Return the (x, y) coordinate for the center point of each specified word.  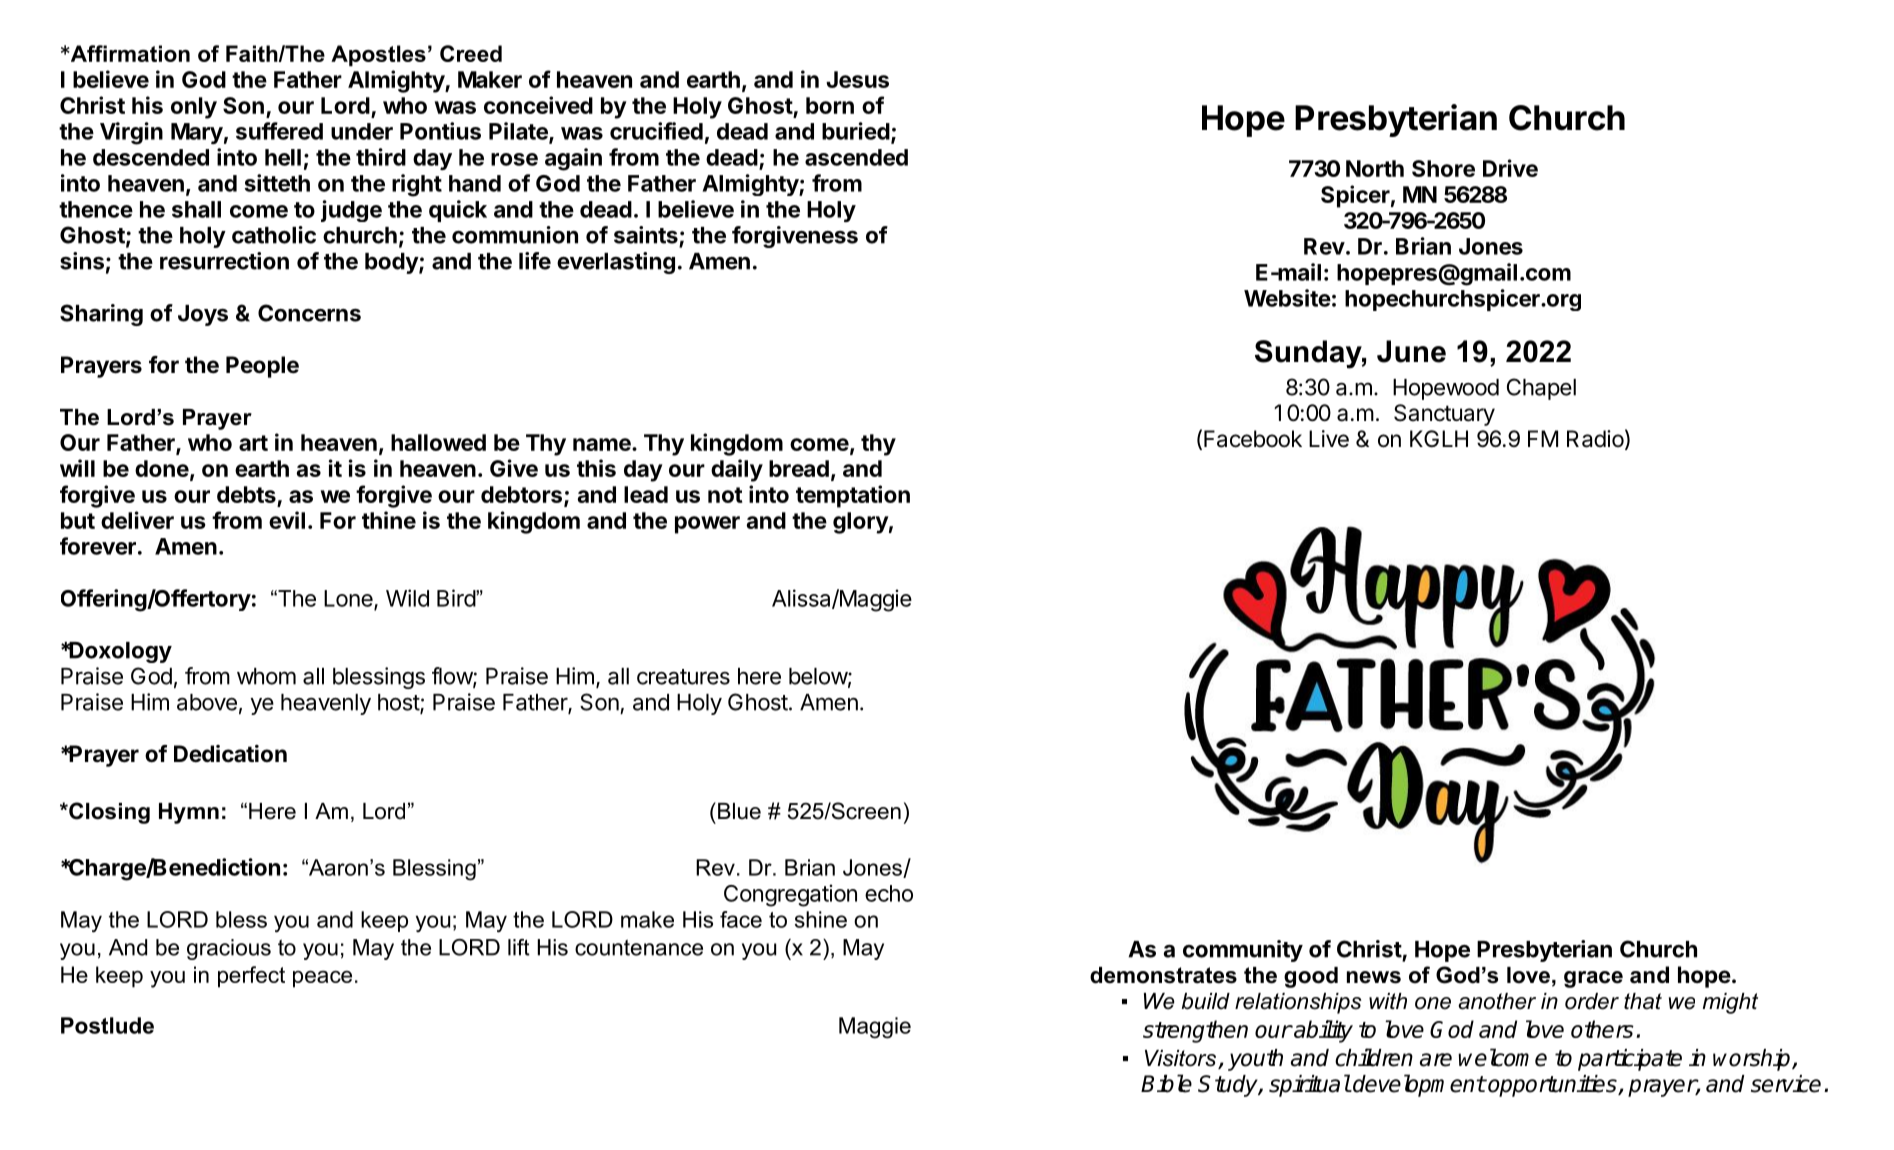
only (194, 108)
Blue (739, 811)
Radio (1595, 439)
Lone (349, 599)
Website (1287, 298)
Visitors (1180, 1058)
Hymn (189, 813)
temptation (853, 496)
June (1411, 351)
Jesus (857, 79)
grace (1593, 979)
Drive (1510, 168)
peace (322, 979)
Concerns (309, 313)
